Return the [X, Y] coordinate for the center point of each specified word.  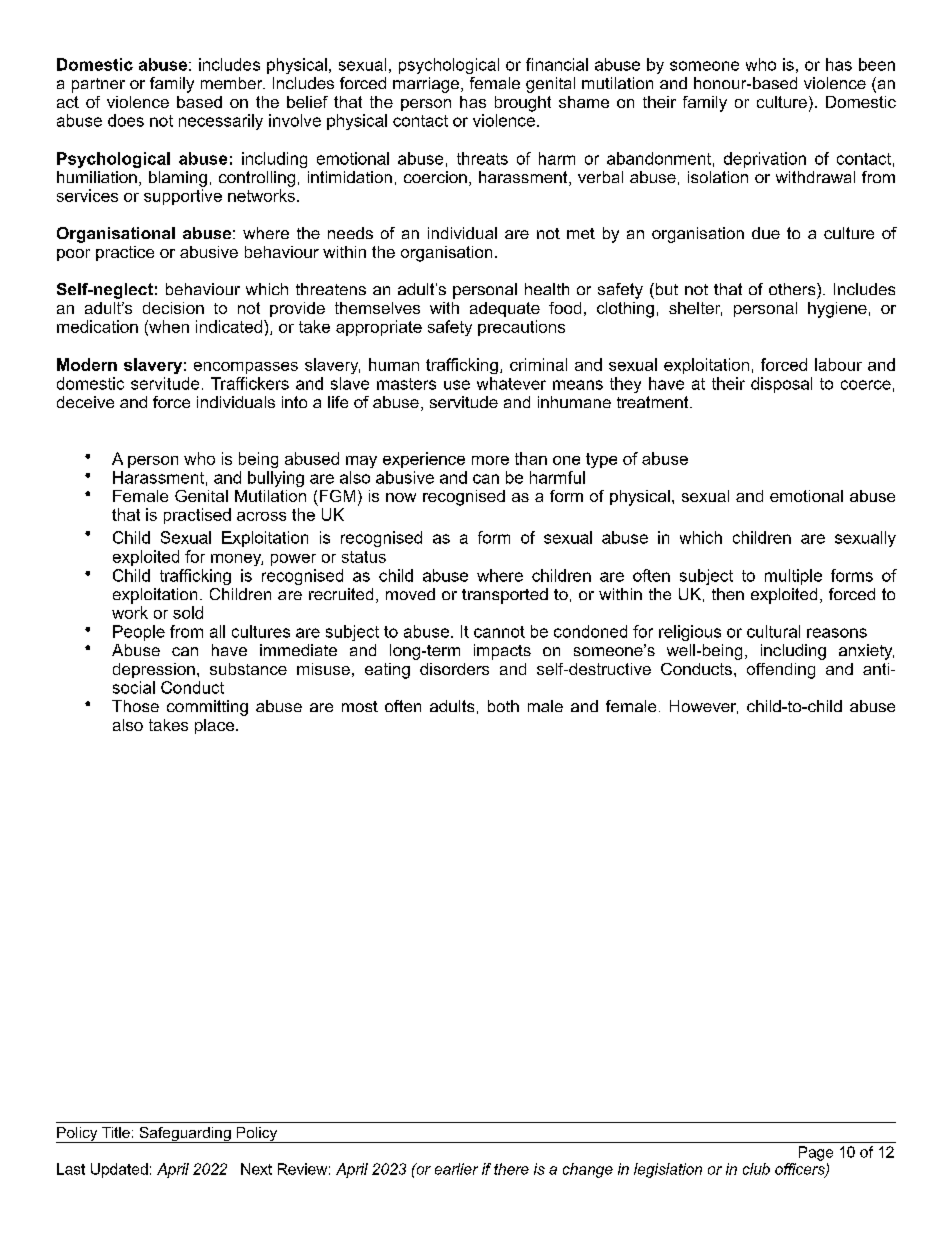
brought [523, 104]
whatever [511, 383]
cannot [499, 632]
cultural [773, 631]
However [704, 707]
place [214, 726]
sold [188, 612]
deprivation [765, 160]
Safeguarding [185, 1135]
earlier [456, 1169]
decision [173, 308]
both [503, 706]
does [126, 120]
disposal [781, 385]
